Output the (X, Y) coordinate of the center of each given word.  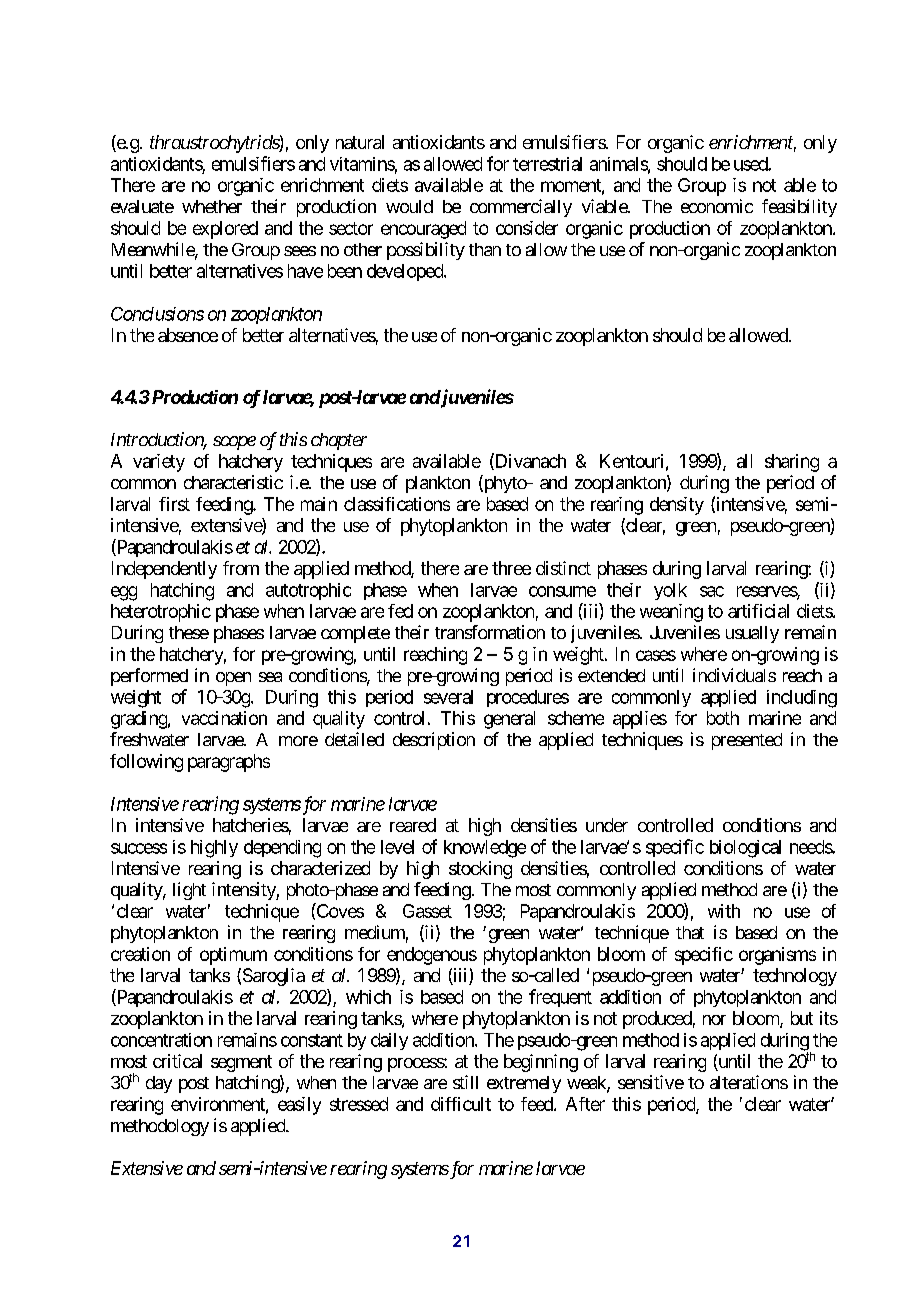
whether (212, 206)
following (146, 763)
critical (177, 1061)
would (409, 206)
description (434, 741)
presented (747, 741)
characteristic (233, 482)
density (677, 506)
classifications (397, 504)
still (465, 1082)
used (751, 164)
